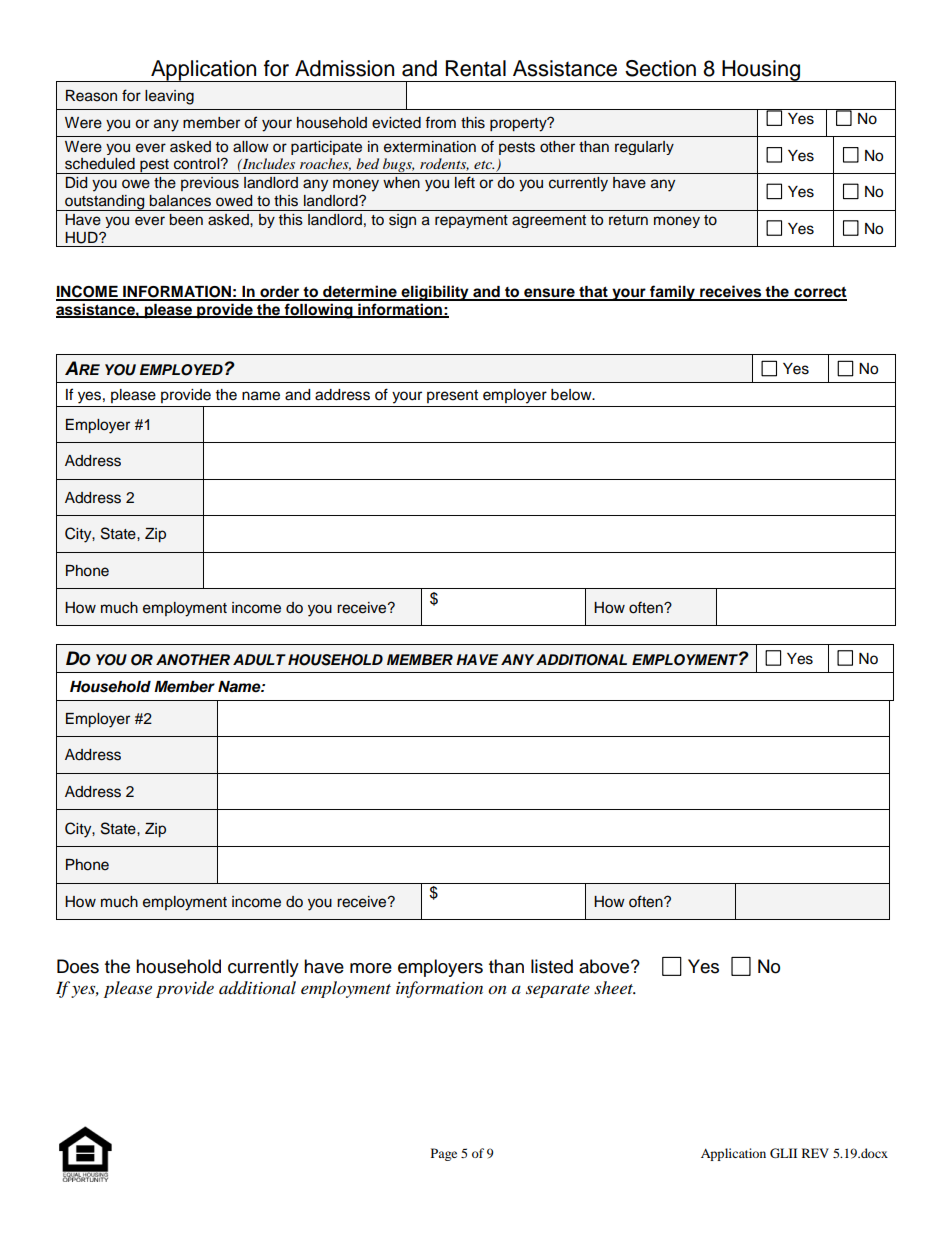 The height and width of the screenshot is (1233, 952). What do you see at coordinates (259, 660) in the screenshot?
I see `ADULT` at bounding box center [259, 660].
